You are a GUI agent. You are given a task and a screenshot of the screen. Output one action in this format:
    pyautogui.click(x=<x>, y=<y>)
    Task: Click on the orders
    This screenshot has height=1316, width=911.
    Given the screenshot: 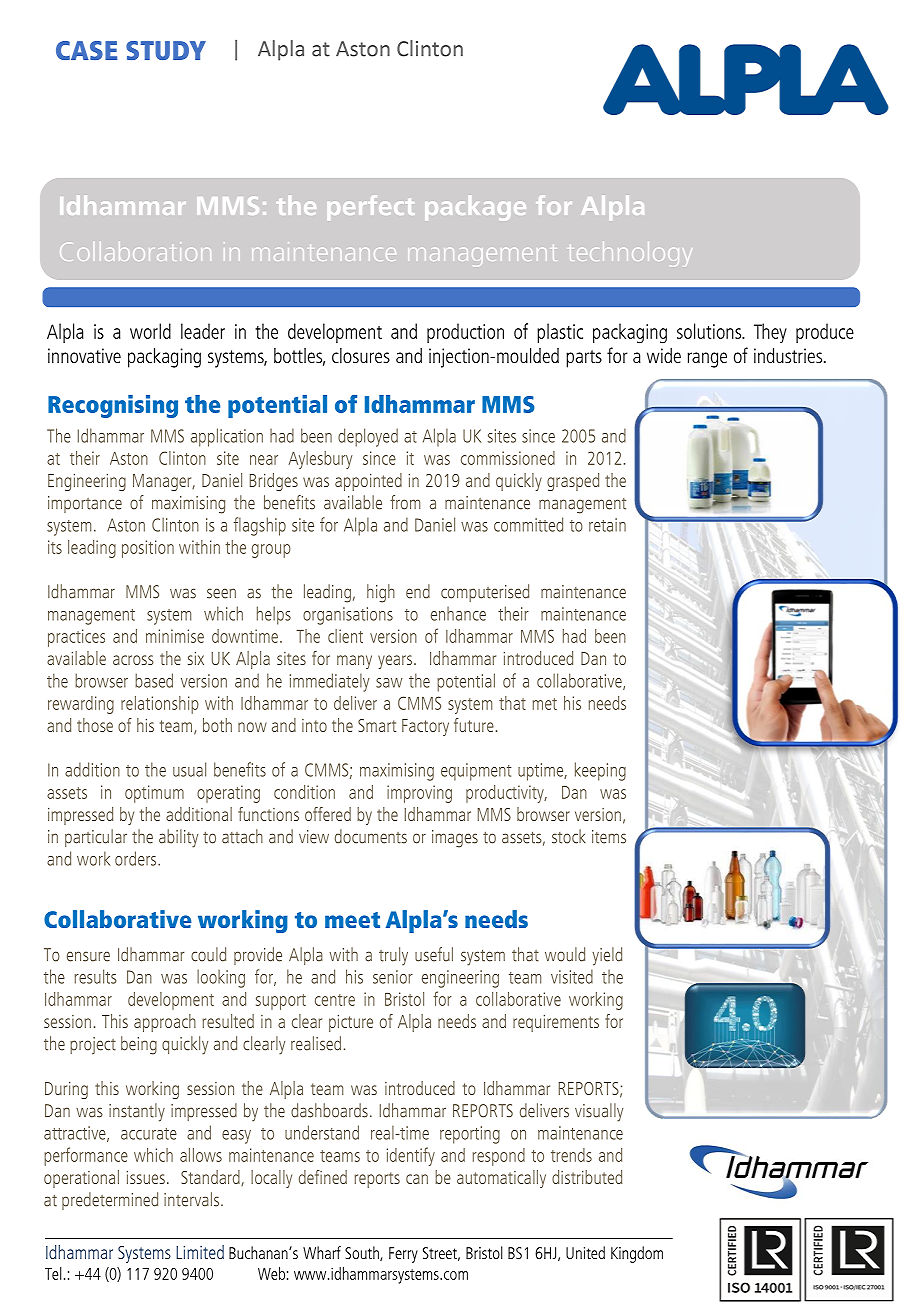 What is the action you would take?
    pyautogui.click(x=137, y=858)
